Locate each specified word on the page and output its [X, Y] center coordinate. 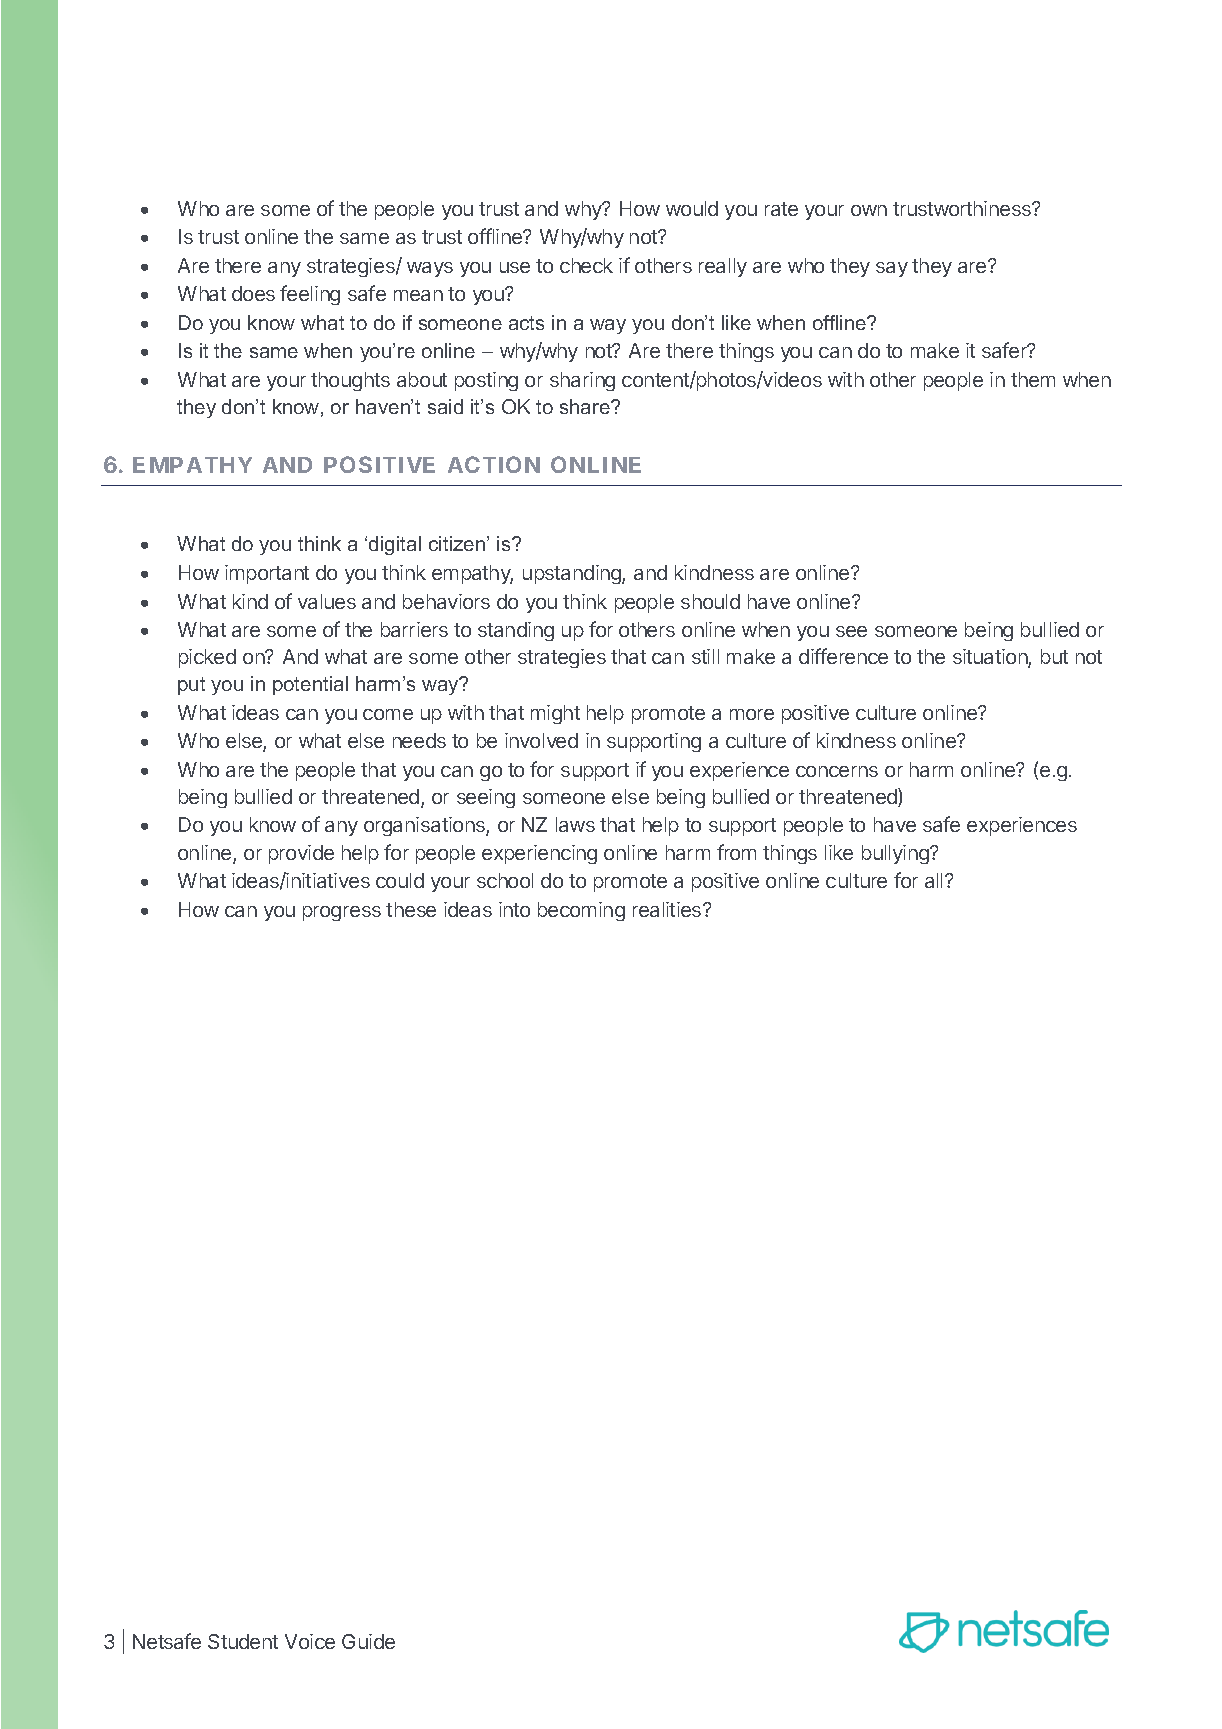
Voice [310, 1641]
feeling [310, 295]
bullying [896, 854]
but [1054, 656]
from [736, 852]
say [892, 269]
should [710, 601]
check [586, 265]
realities [668, 909]
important [267, 574]
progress [342, 913]
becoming [581, 911]
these [411, 909]
